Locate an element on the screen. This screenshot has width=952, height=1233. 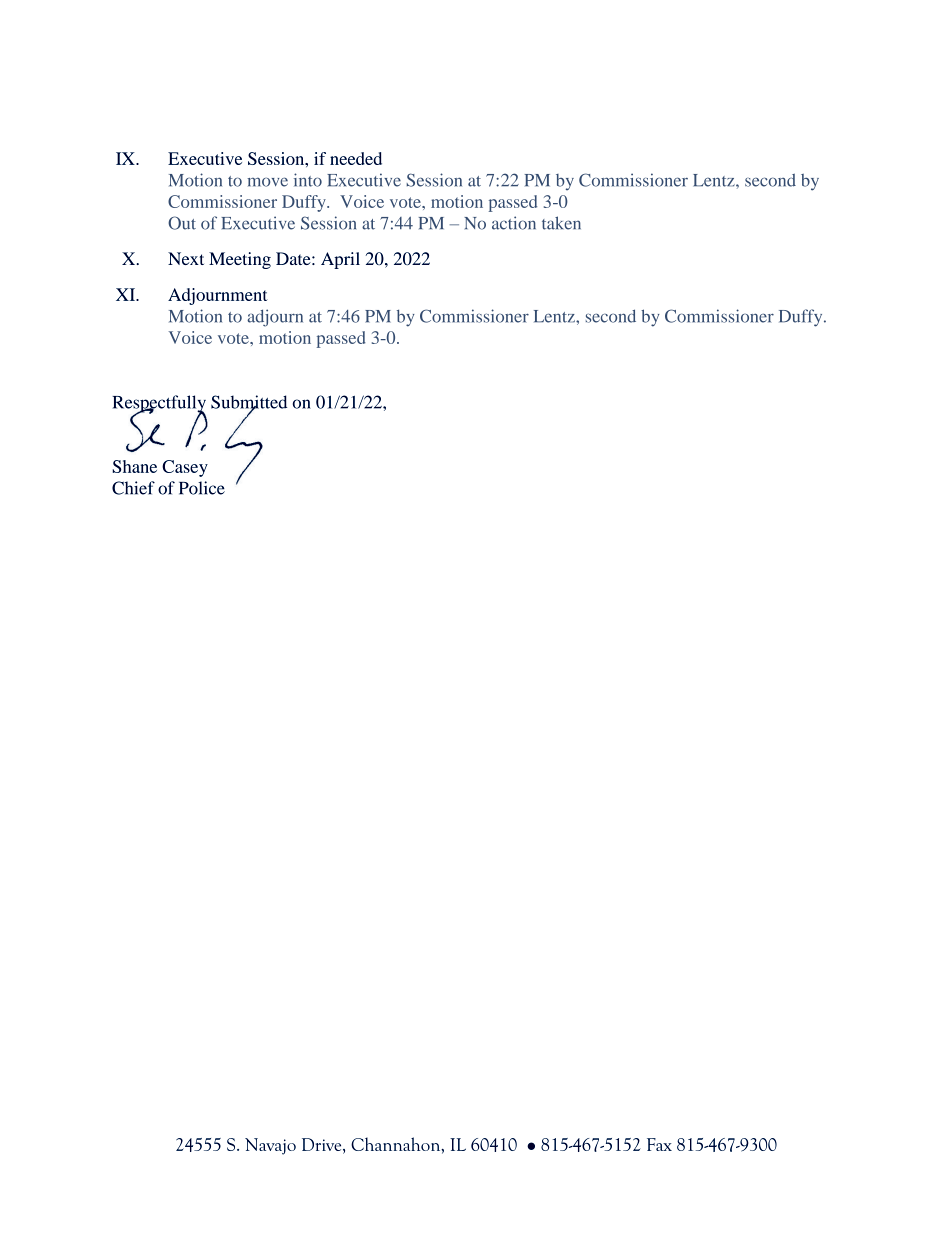
Out is located at coordinates (182, 223).
